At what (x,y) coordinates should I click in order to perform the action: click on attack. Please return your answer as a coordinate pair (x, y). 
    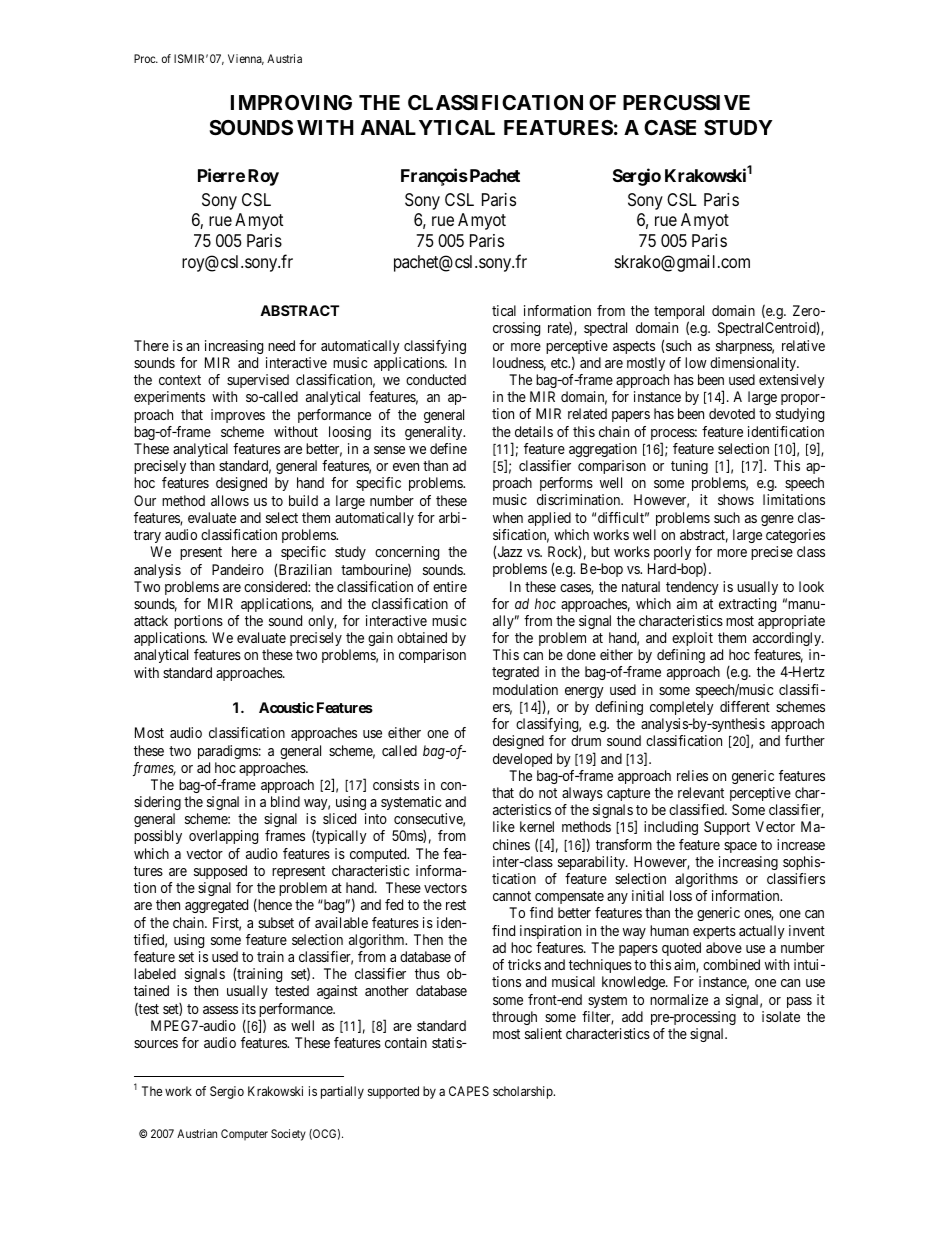
    Looking at the image, I should click on (151, 620).
